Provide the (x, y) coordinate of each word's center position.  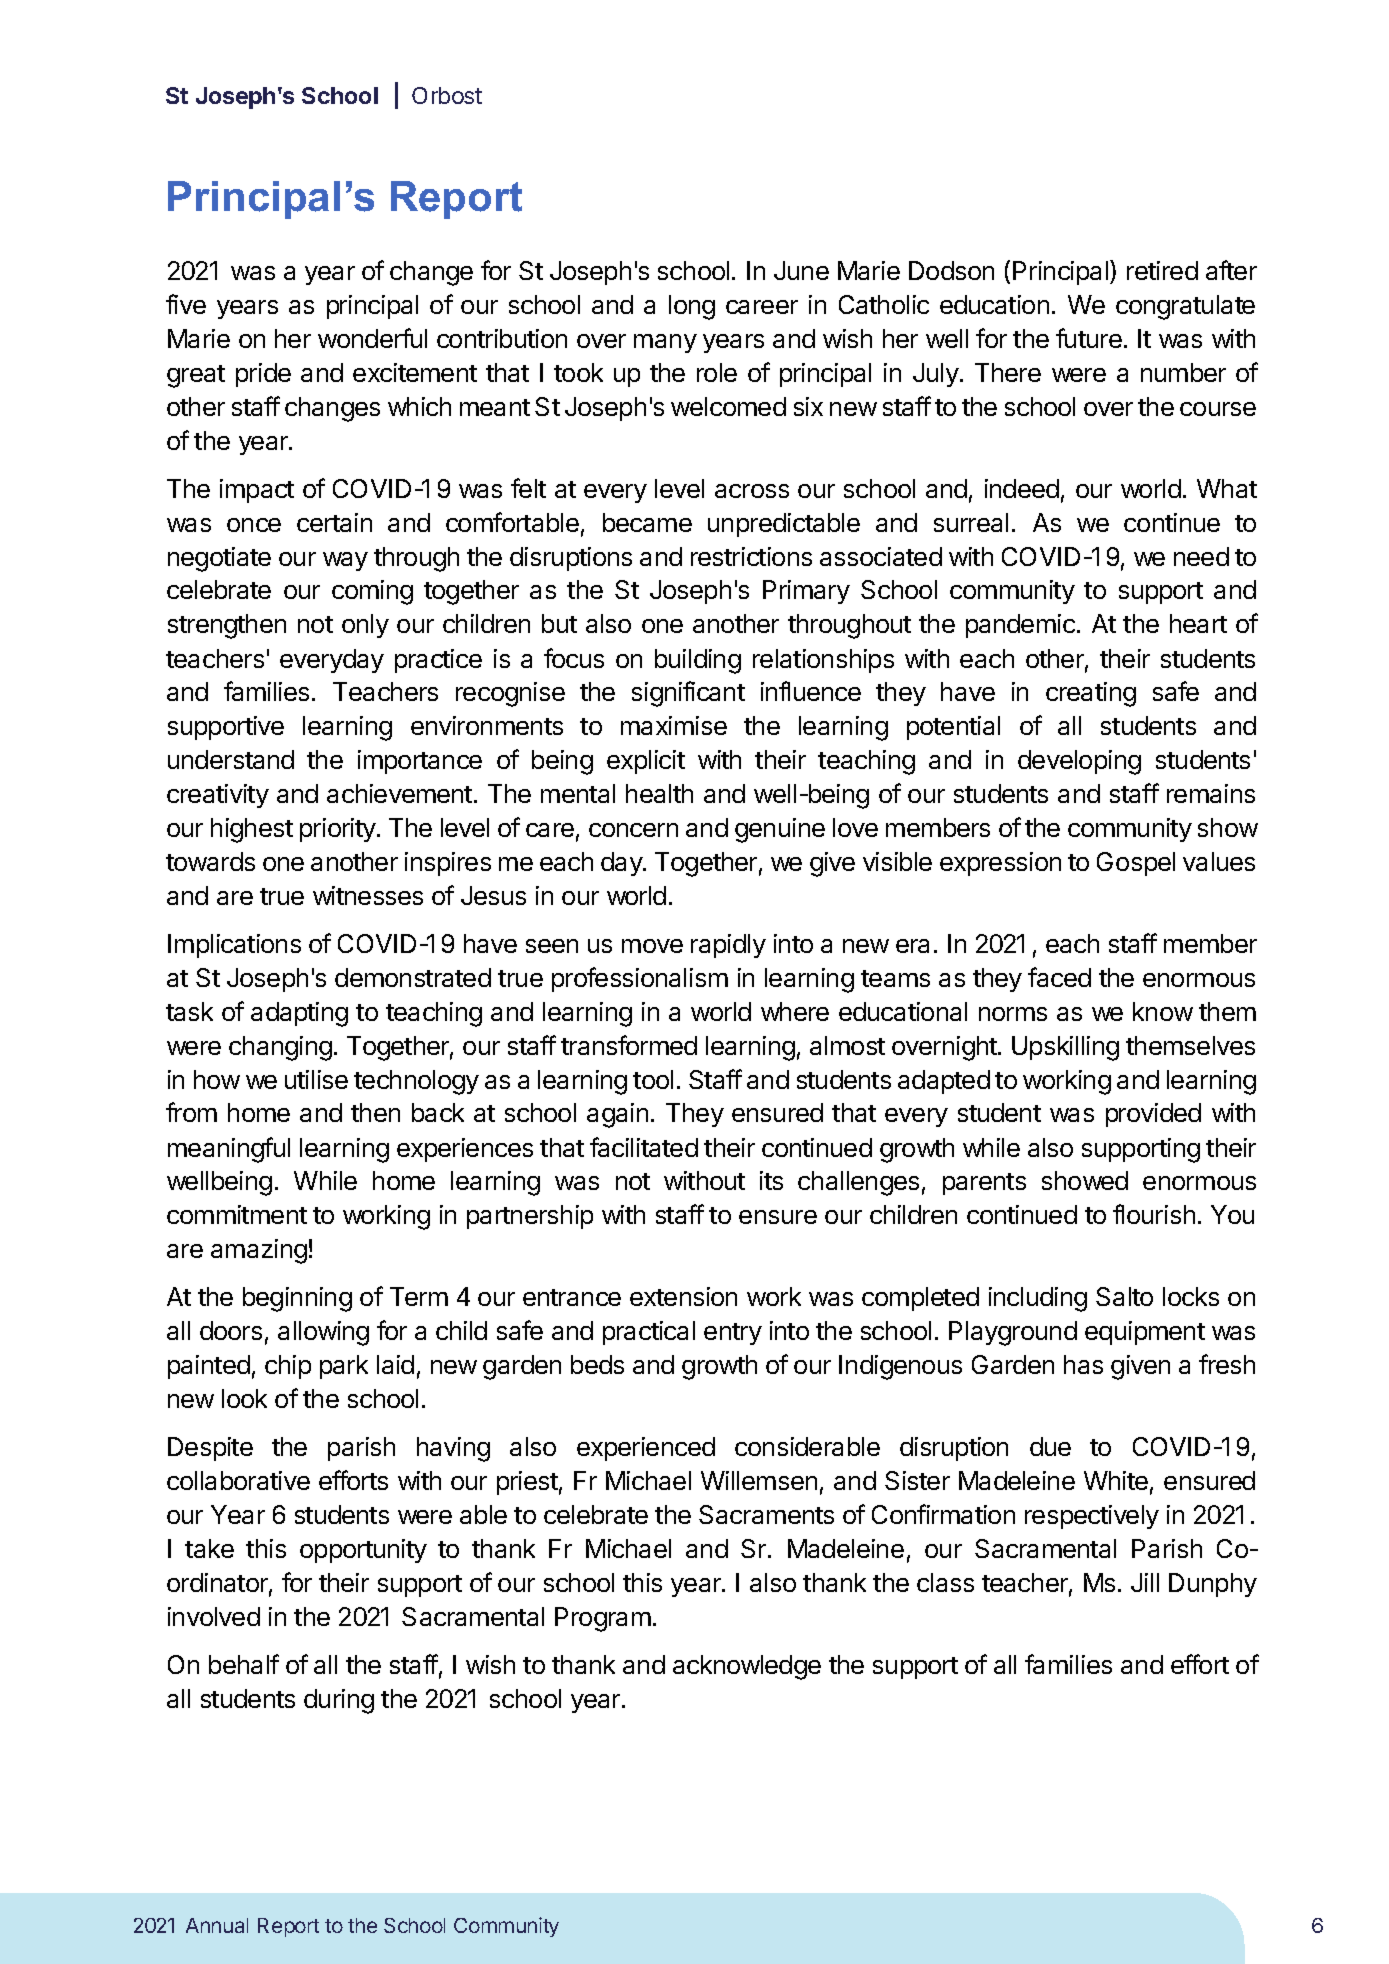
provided (1153, 1115)
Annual (217, 1925)
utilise (316, 1079)
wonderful (372, 338)
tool (653, 1079)
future (1089, 338)
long (692, 307)
